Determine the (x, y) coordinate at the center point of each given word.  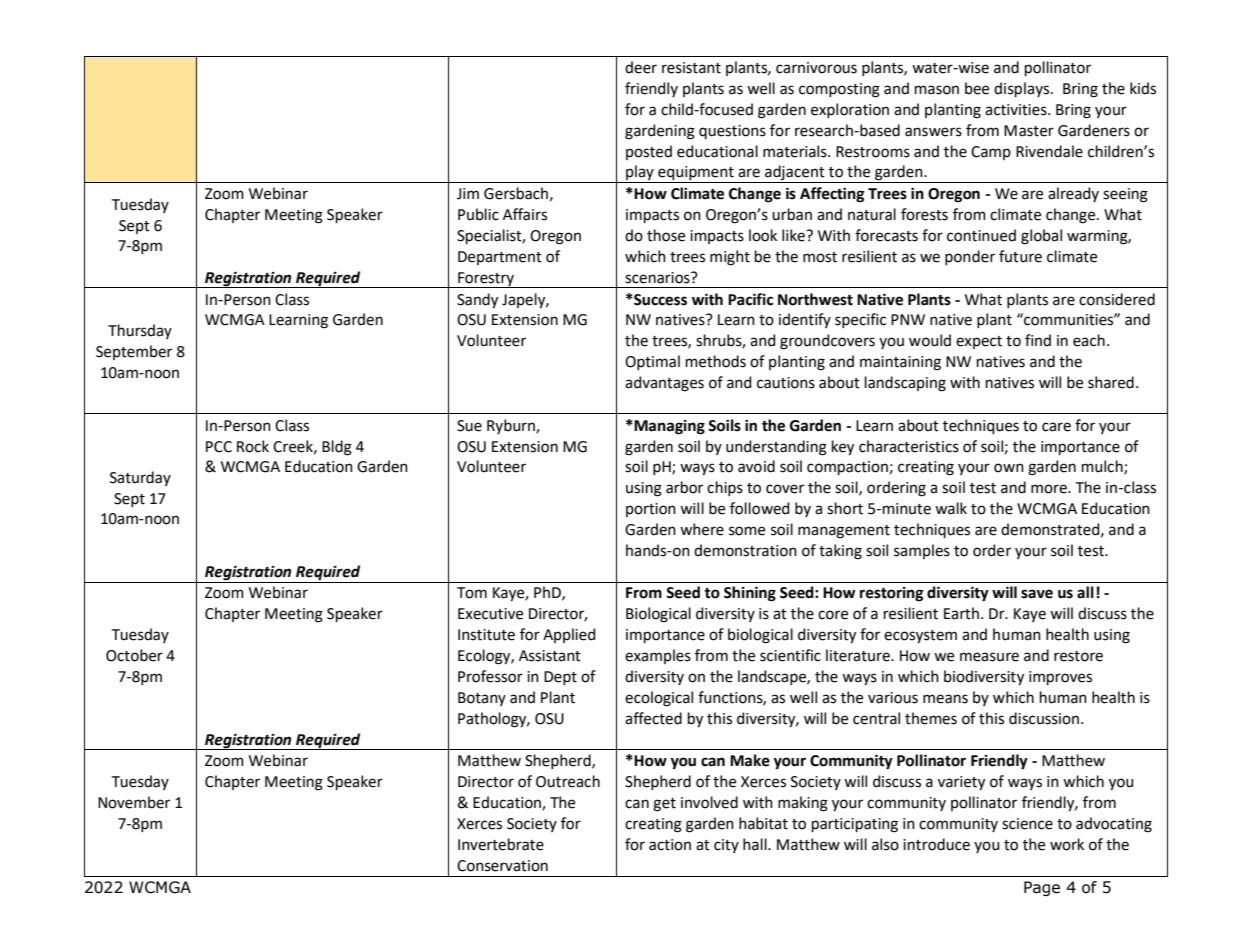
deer (641, 67)
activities (1017, 110)
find (1038, 340)
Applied (569, 635)
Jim (468, 194)
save (1037, 594)
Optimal (652, 362)
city (726, 846)
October (134, 655)
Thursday (140, 331)
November (134, 802)
